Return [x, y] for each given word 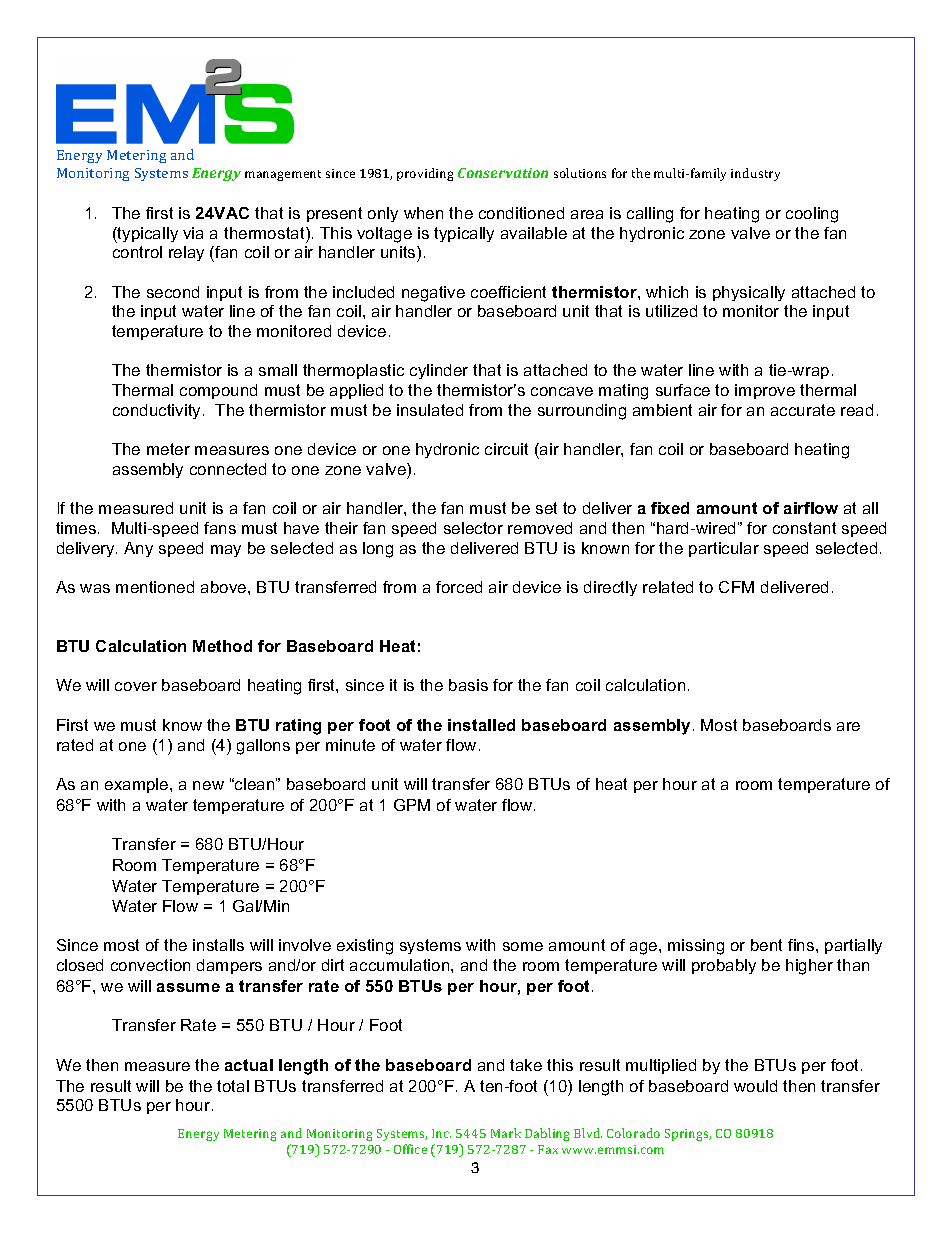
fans [220, 528]
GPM [412, 805]
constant [804, 528]
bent [766, 945]
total [233, 1086]
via [193, 233]
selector [473, 528]
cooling [812, 215]
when [423, 213]
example [138, 785]
